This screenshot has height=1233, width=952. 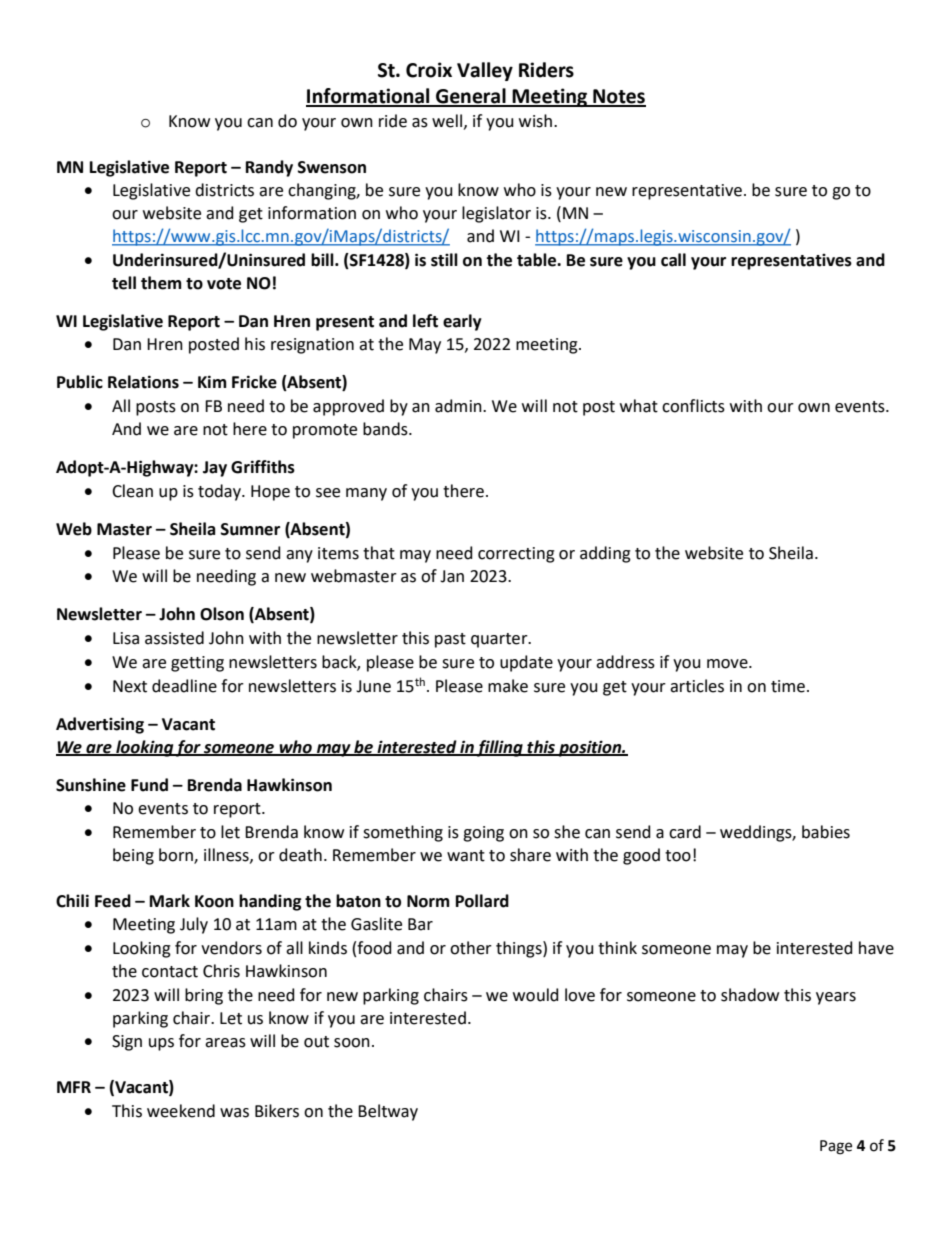 I want to click on weekend, so click(x=181, y=1111).
